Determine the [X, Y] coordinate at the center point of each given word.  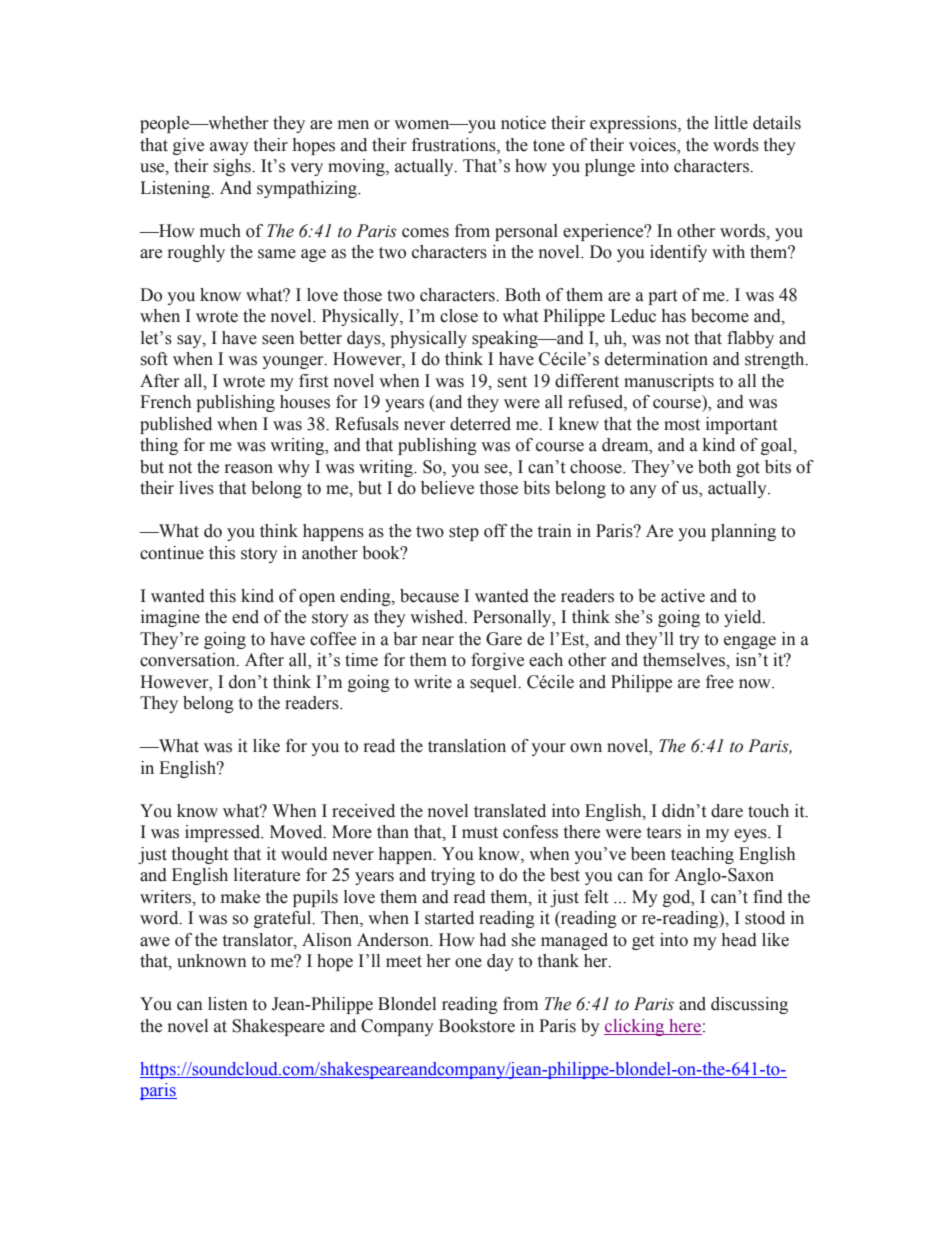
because [429, 596]
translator [259, 940]
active [683, 596]
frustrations [455, 145]
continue [172, 553]
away [229, 148]
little [731, 123]
